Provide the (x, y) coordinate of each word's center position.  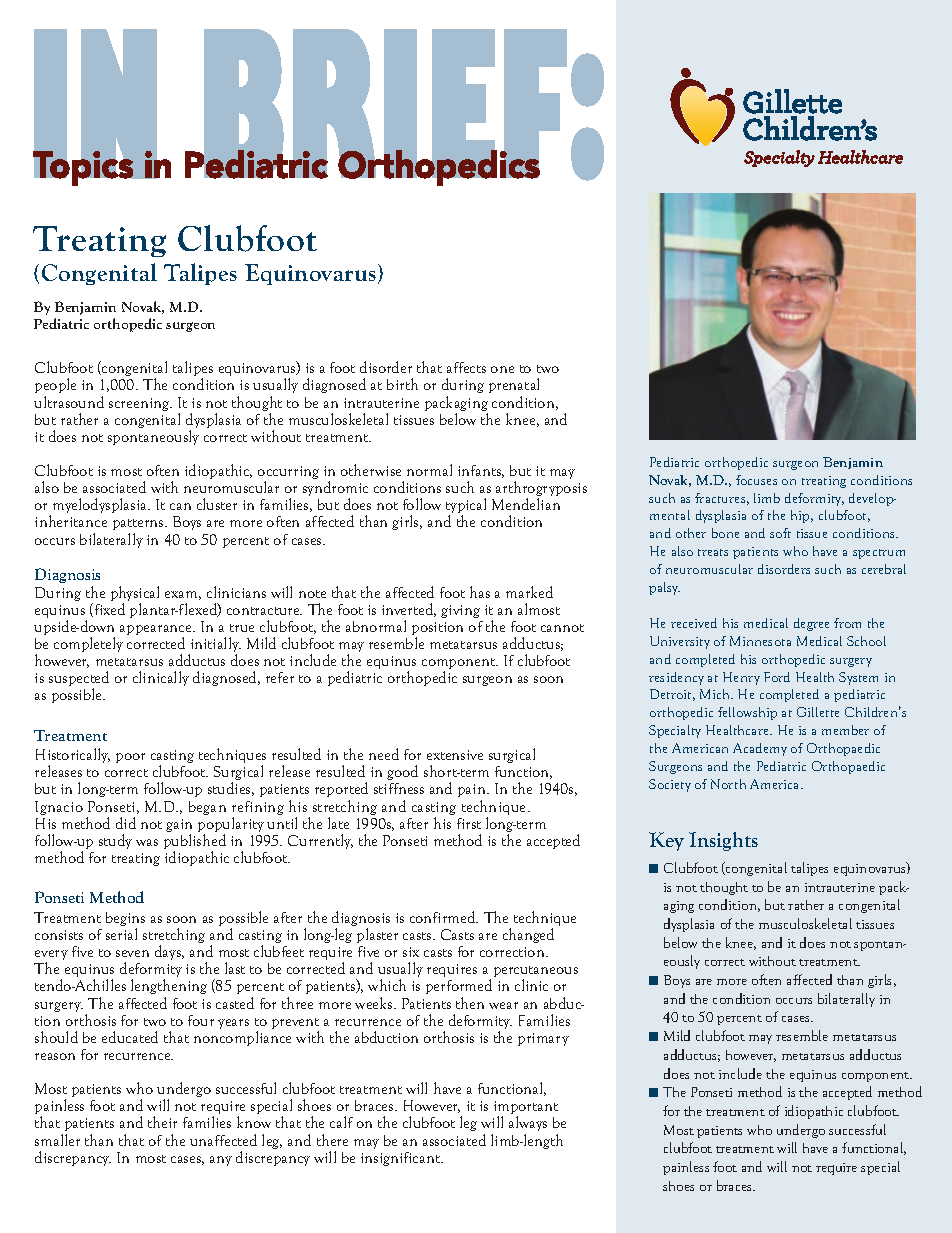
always (528, 1123)
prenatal (514, 387)
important (526, 1109)
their (162, 1122)
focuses (756, 480)
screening (140, 404)
